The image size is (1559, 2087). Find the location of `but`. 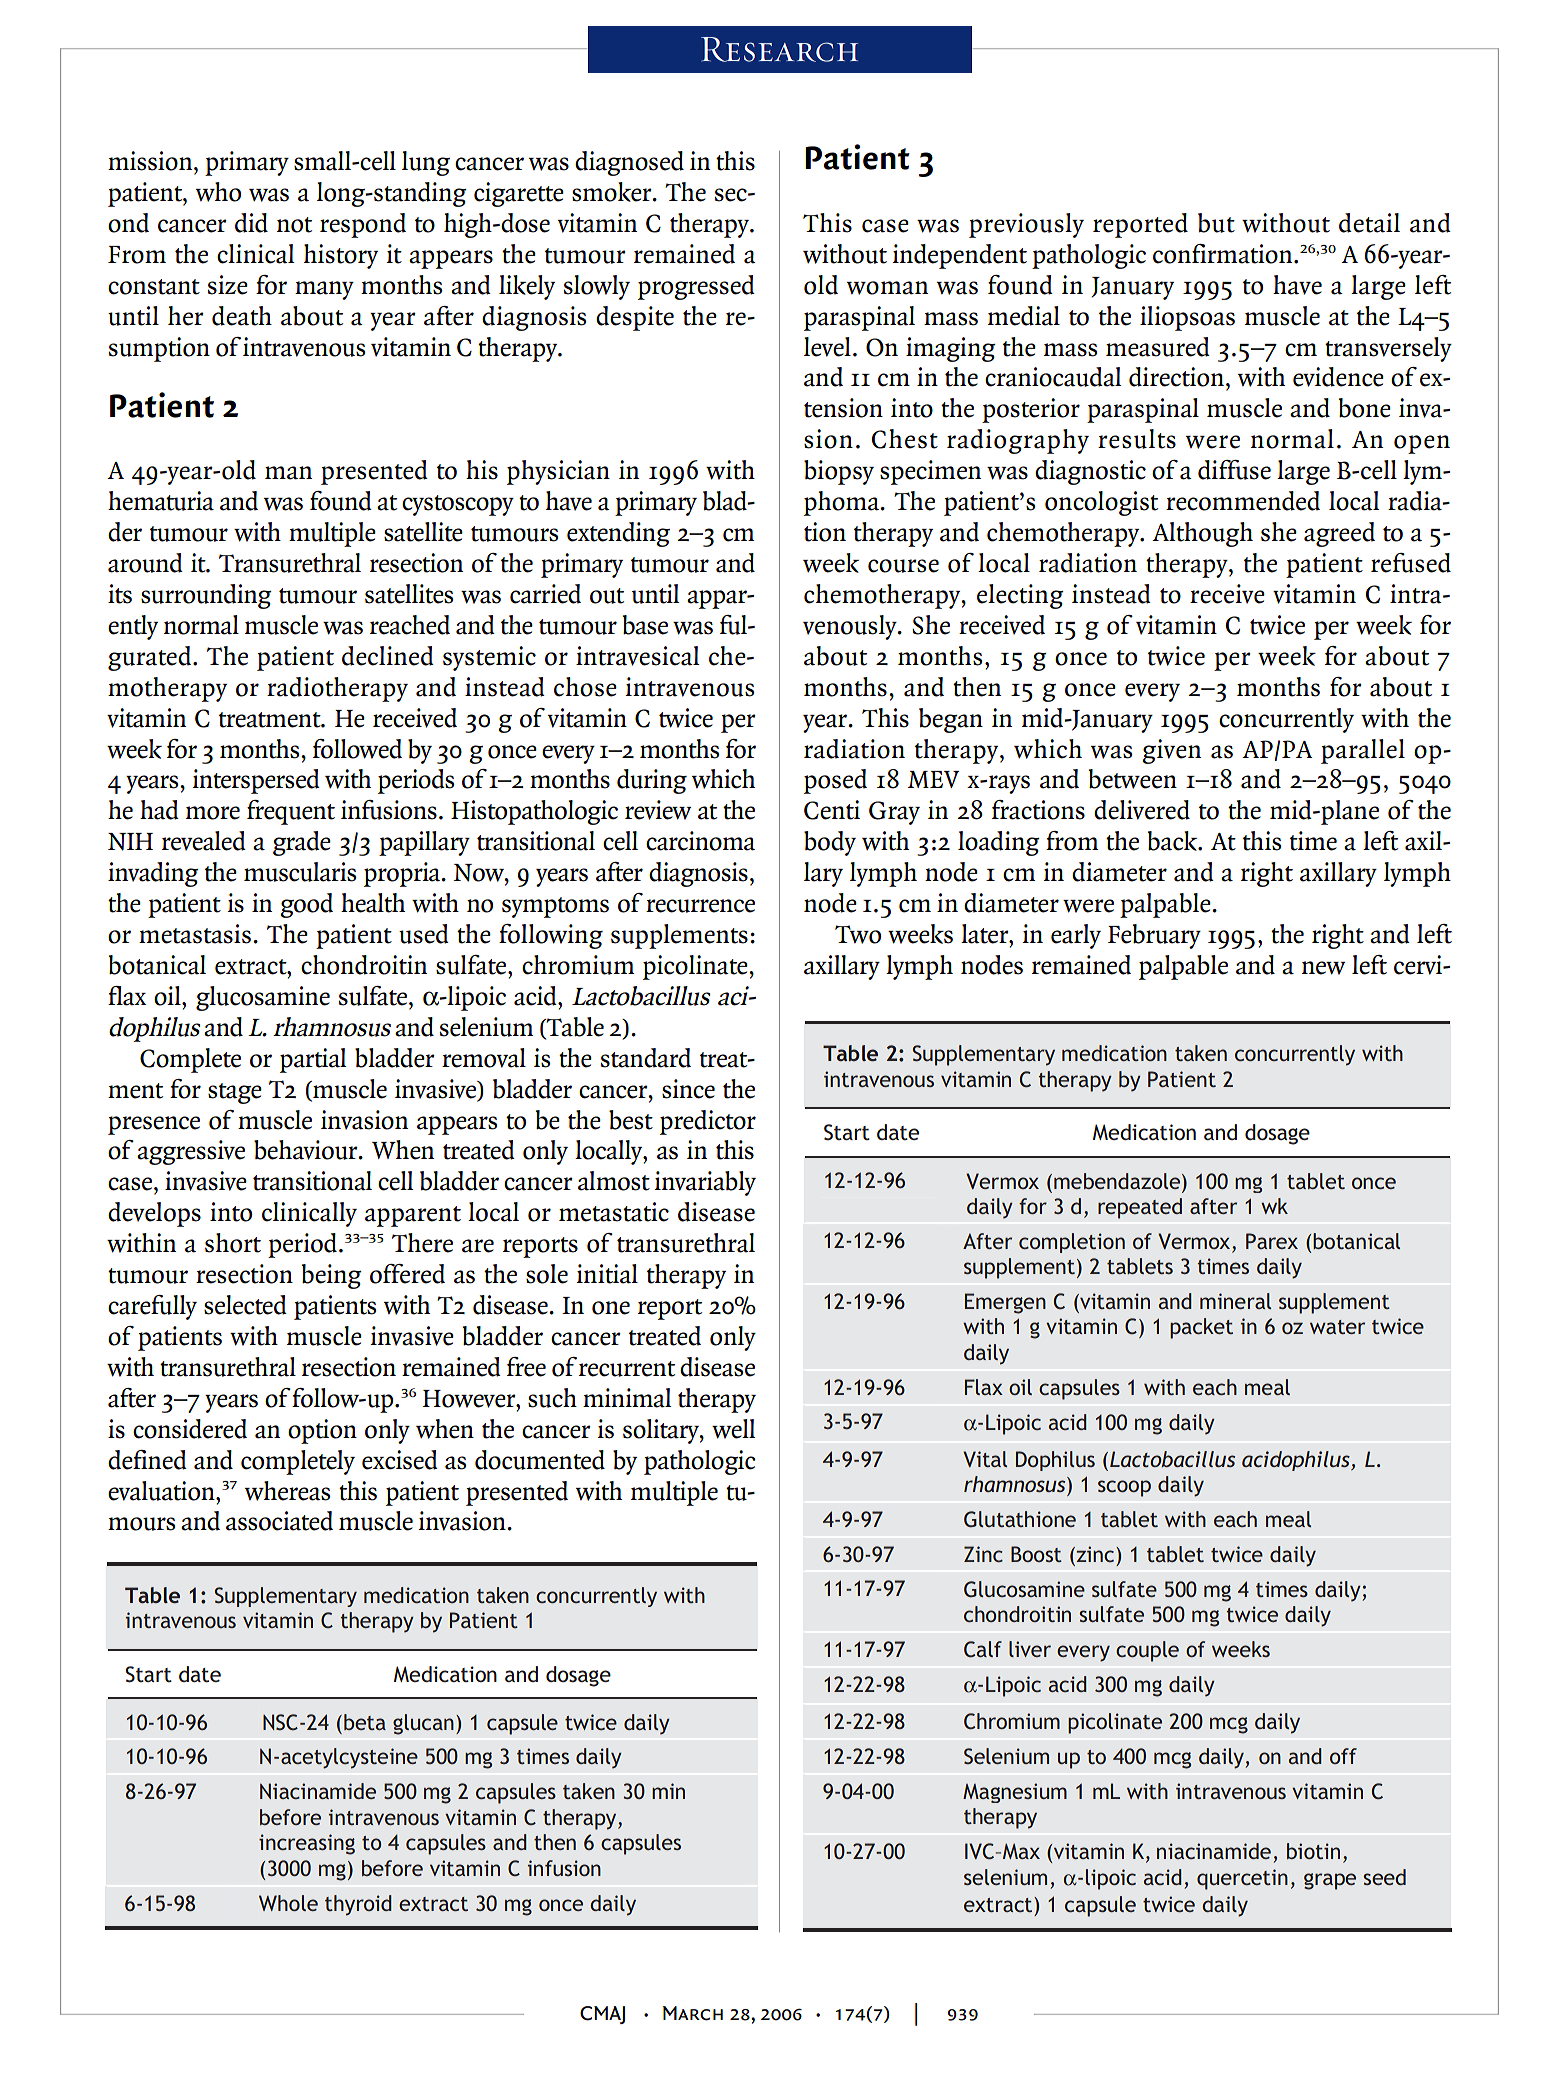

but is located at coordinates (1216, 223).
